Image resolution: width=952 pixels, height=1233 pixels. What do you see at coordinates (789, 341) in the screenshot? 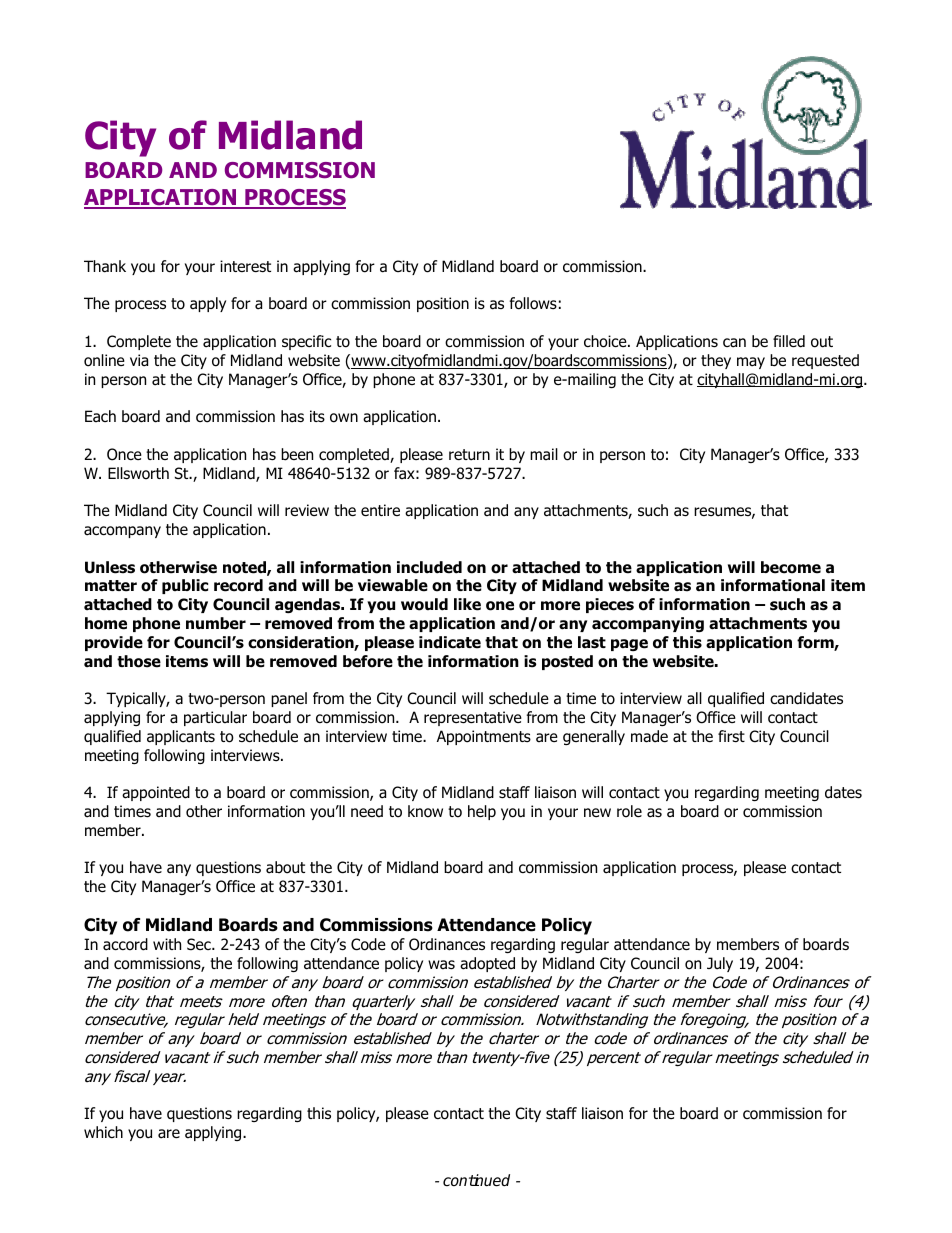
I see `filled` at bounding box center [789, 341].
